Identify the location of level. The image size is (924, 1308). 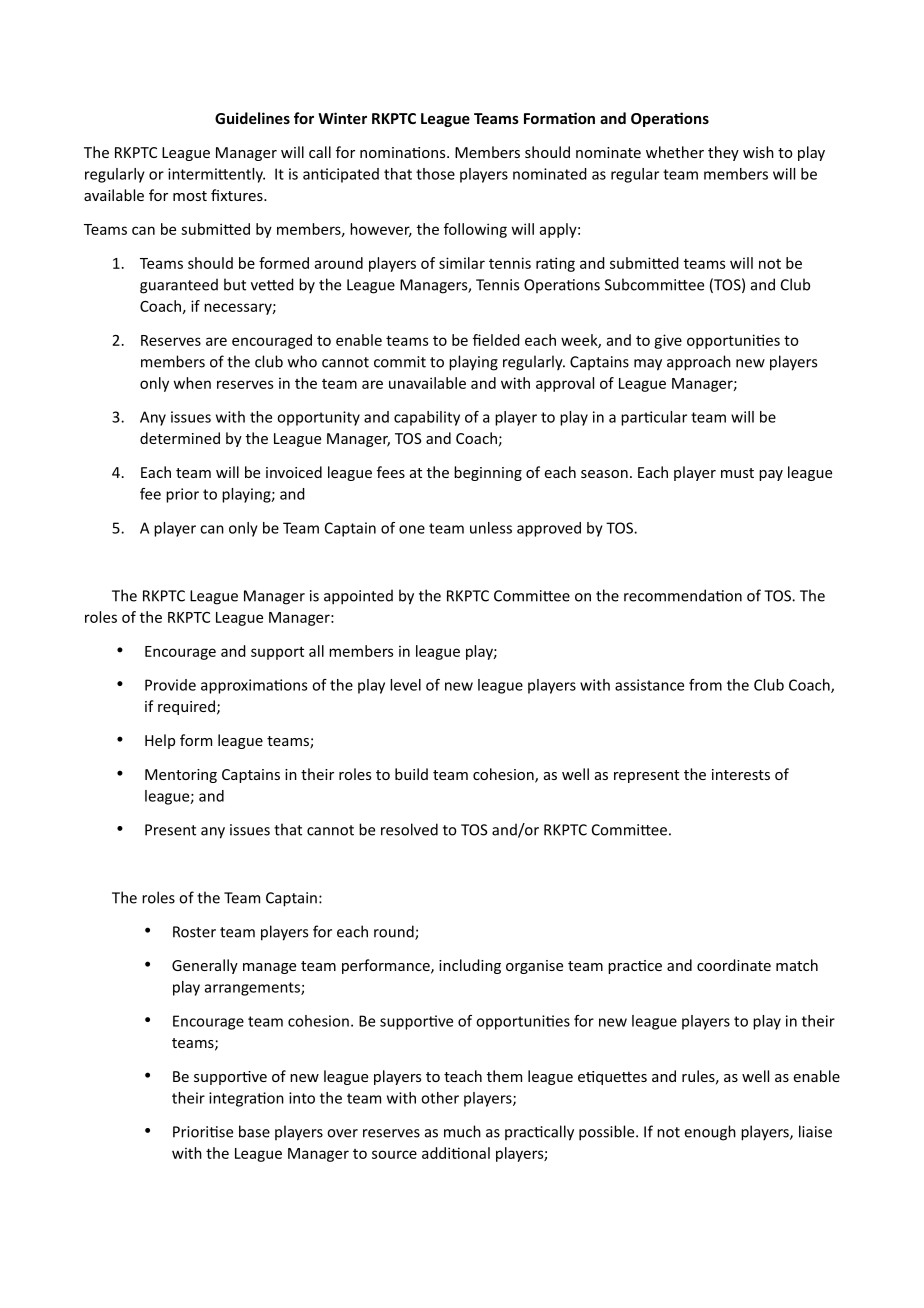
(405, 685).
